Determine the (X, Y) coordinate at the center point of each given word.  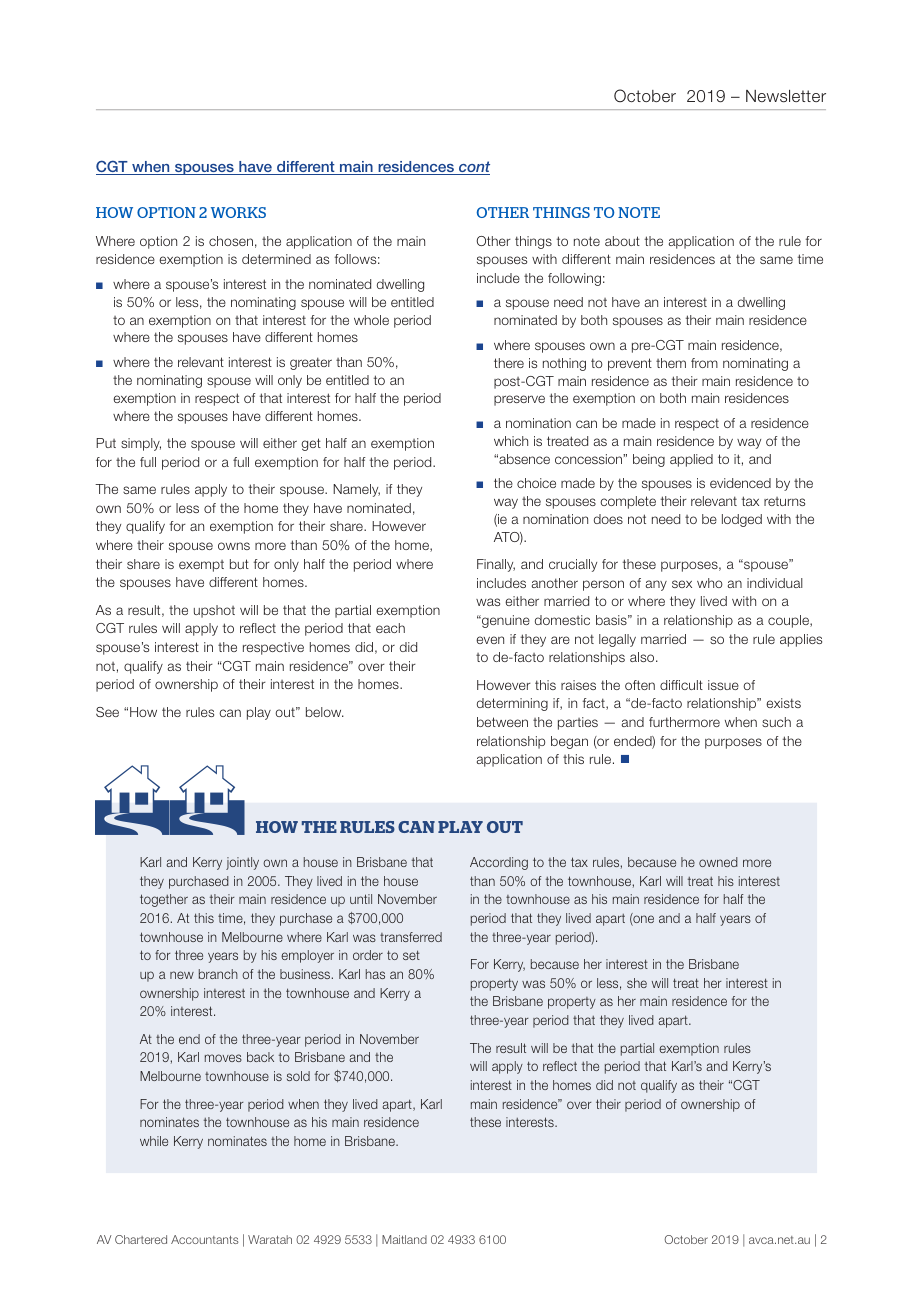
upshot (214, 611)
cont (473, 168)
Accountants (204, 1239)
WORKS (238, 212)
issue (723, 685)
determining (512, 704)
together (164, 900)
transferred (411, 937)
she (637, 983)
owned (718, 862)
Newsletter (786, 96)
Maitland (404, 1239)
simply (141, 444)
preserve (519, 400)
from (704, 363)
